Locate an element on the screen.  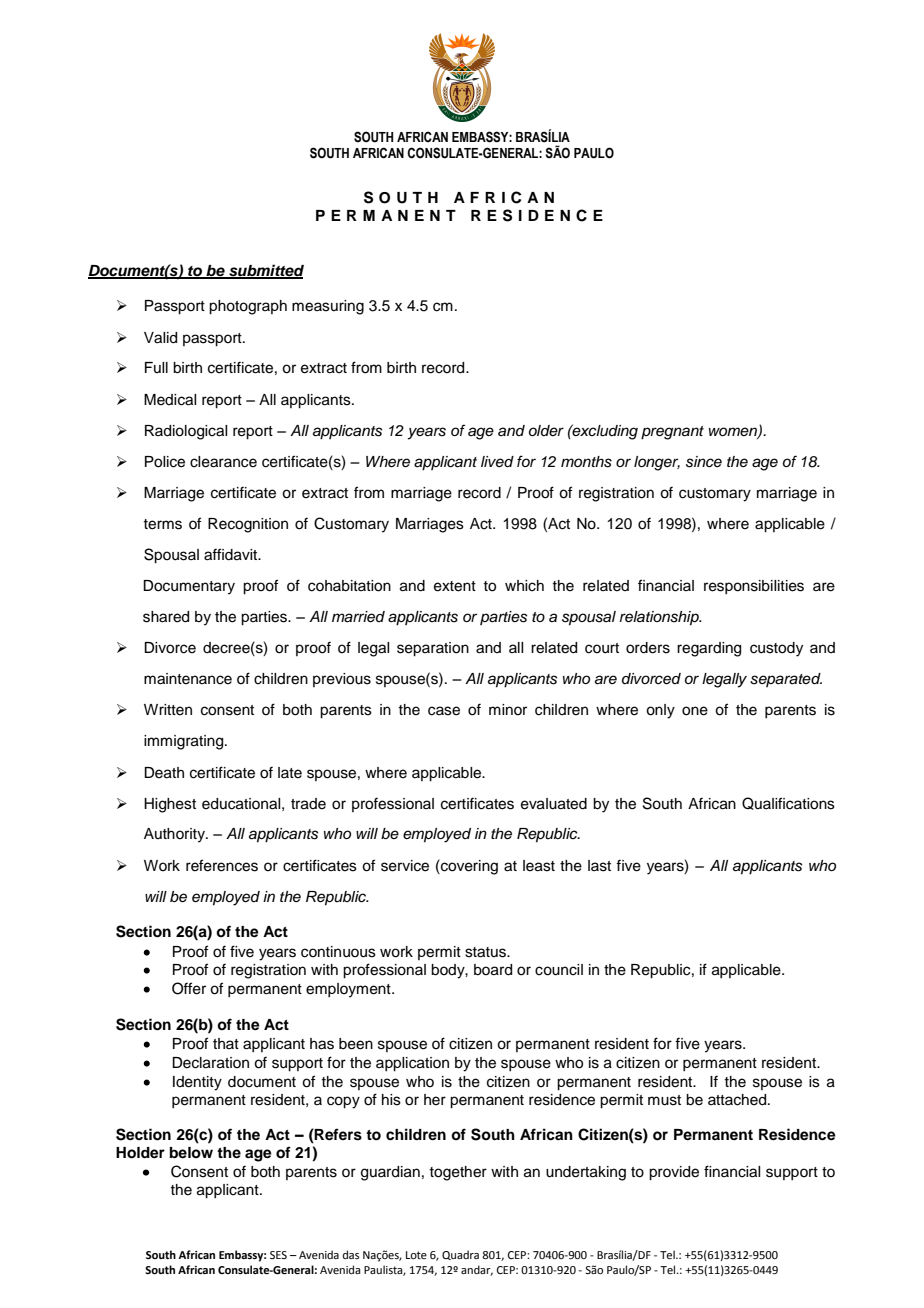
SES is located at coordinates (278, 1255).
